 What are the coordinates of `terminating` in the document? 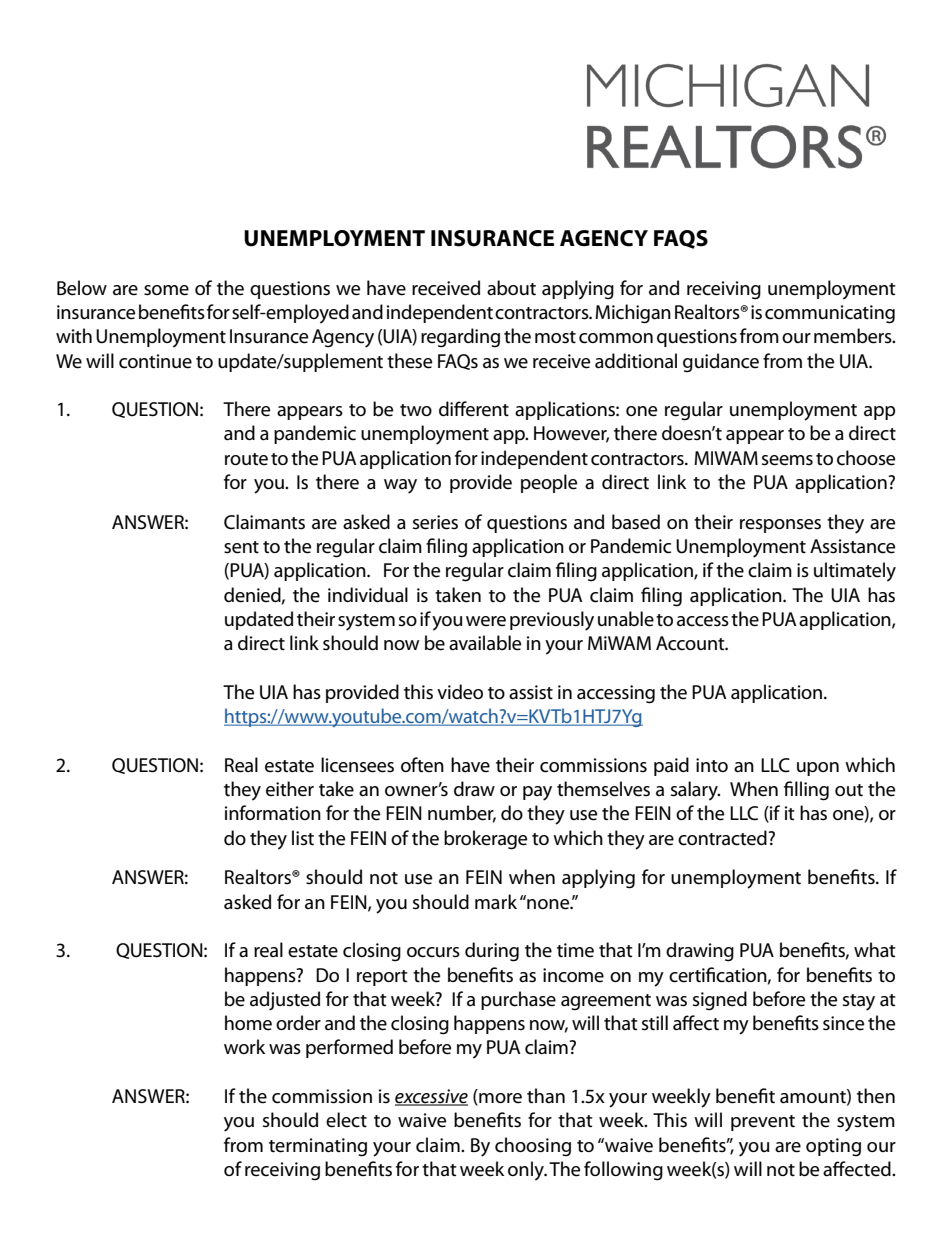 It's located at (318, 1147).
